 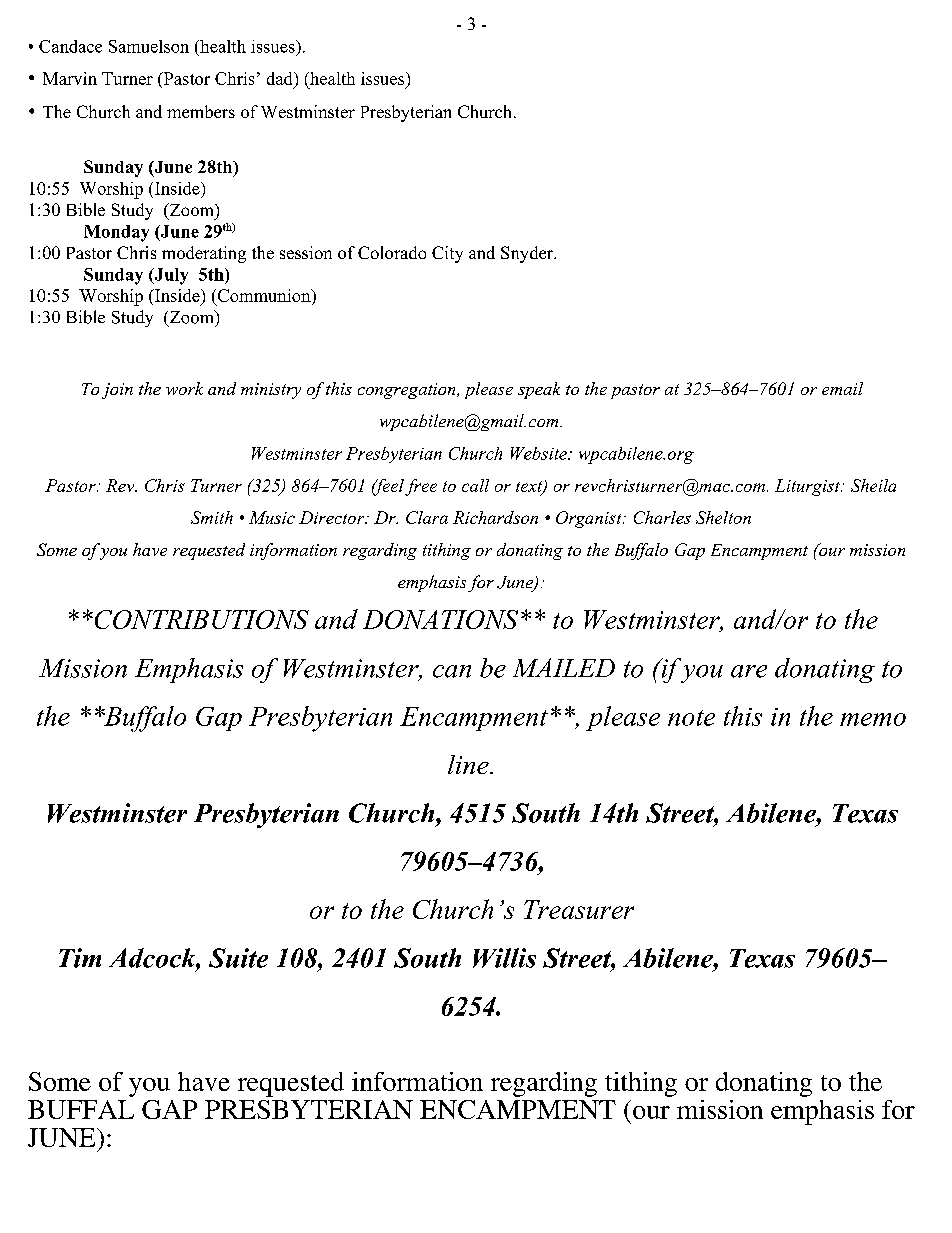 I want to click on dad, so click(x=281, y=78).
